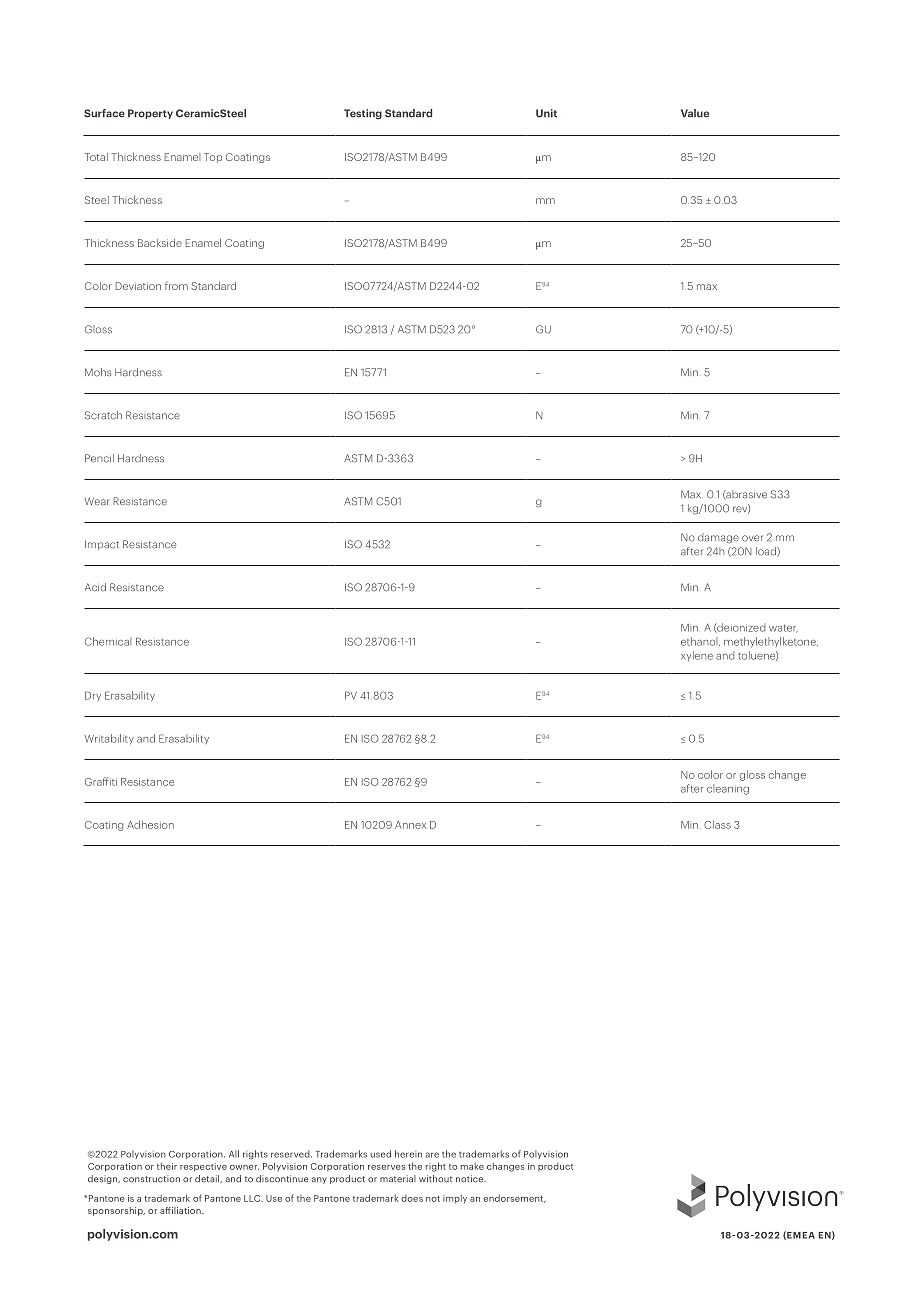 The image size is (924, 1308). I want to click on endorsement, so click(514, 1199).
